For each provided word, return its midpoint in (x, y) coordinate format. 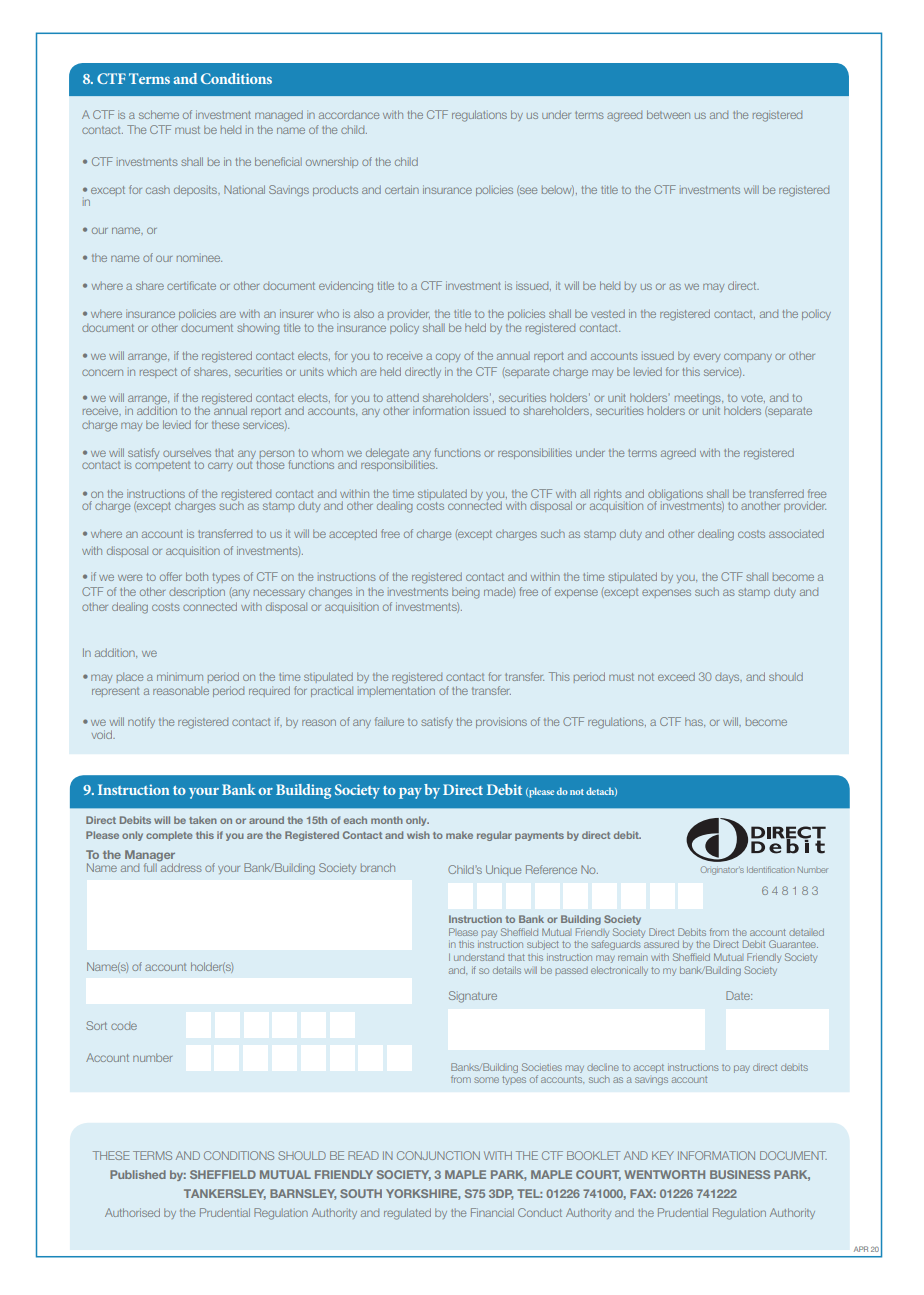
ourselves (187, 452)
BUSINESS (740, 1174)
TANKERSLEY (225, 1194)
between (668, 114)
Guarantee (793, 944)
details (507, 970)
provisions (501, 722)
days (728, 678)
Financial (492, 1212)
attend (403, 397)
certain (402, 189)
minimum (180, 676)
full (150, 867)
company (748, 357)
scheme (159, 114)
